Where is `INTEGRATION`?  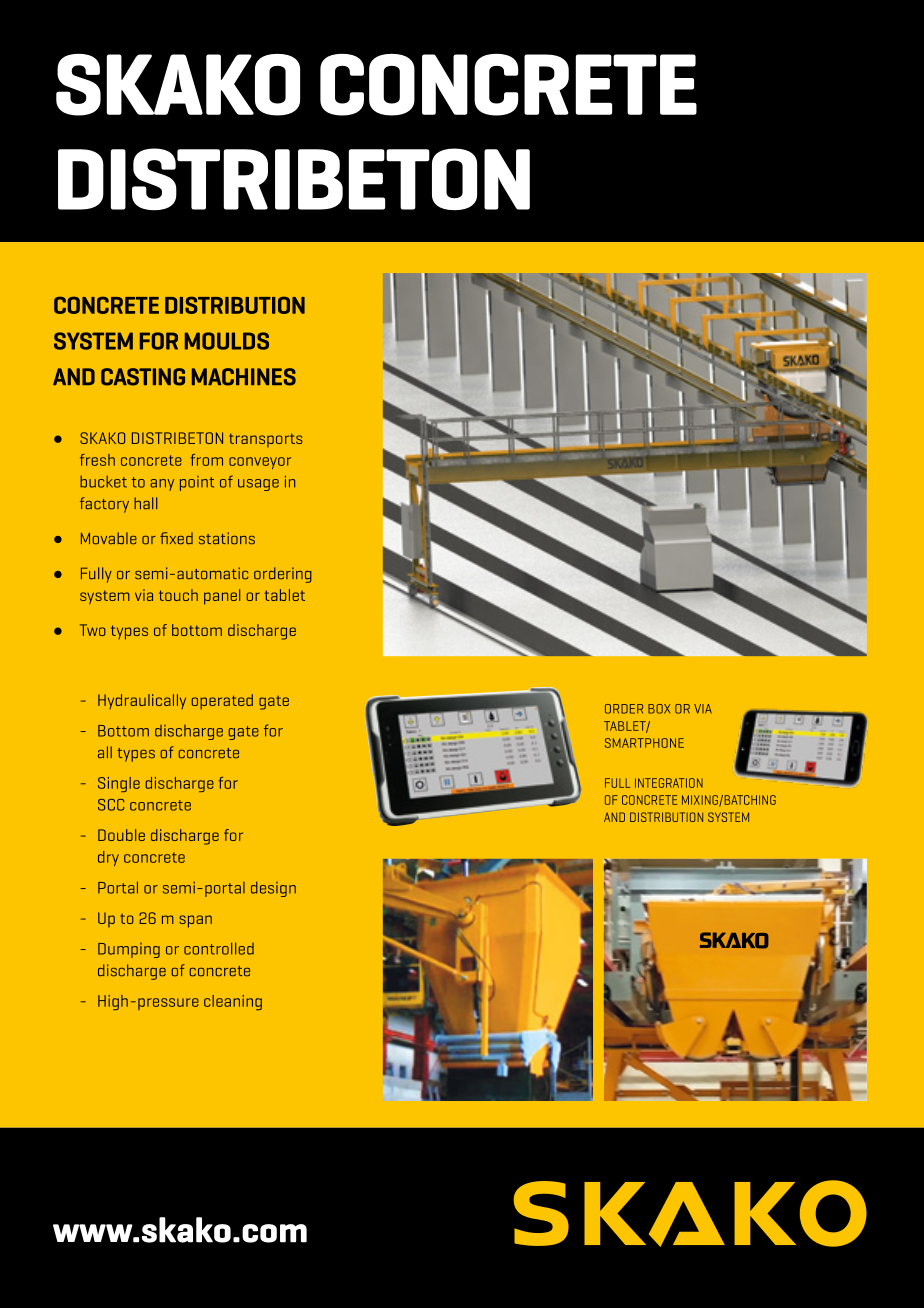 INTEGRATION is located at coordinates (669, 783).
